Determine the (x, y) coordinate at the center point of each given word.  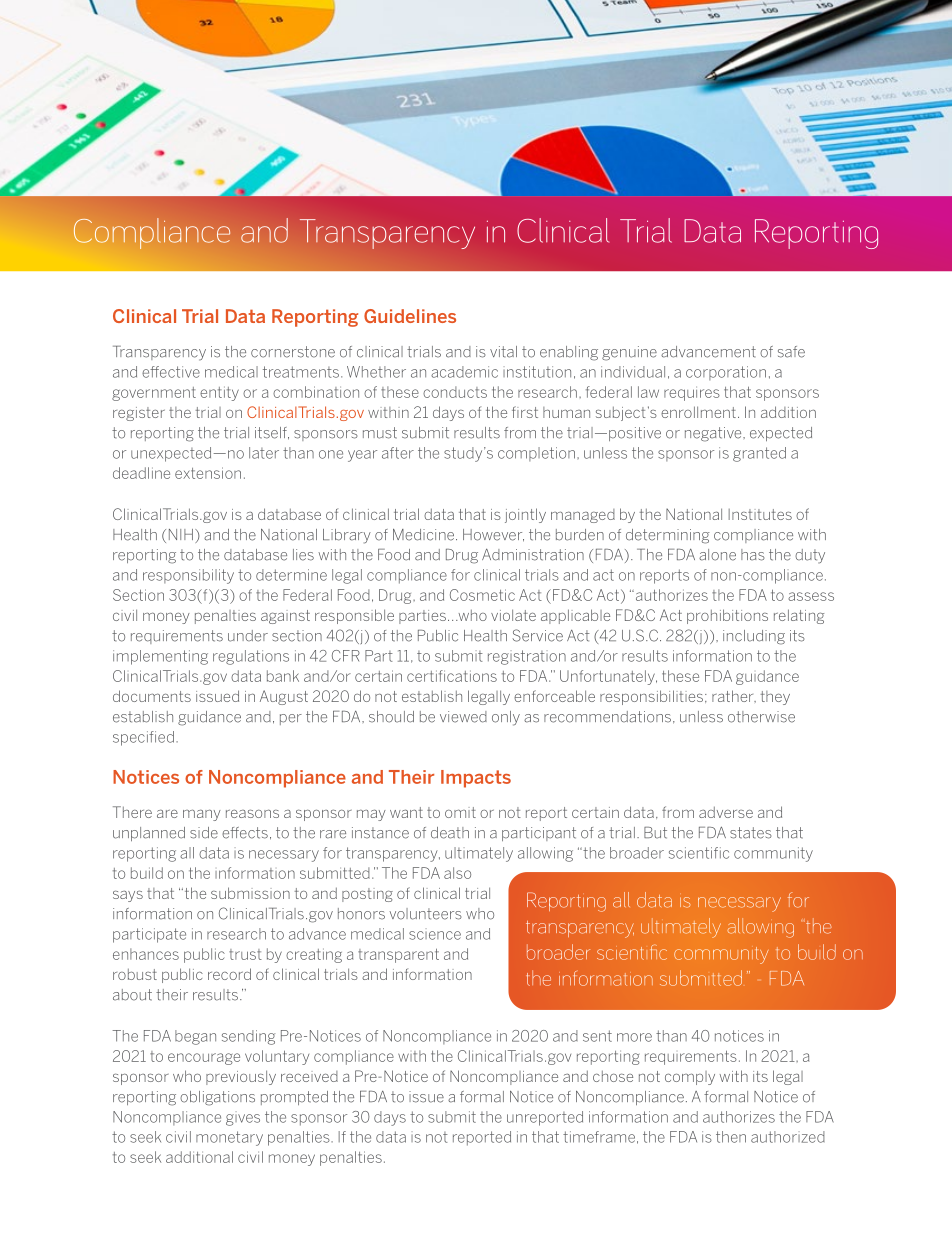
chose (613, 1076)
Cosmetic (482, 595)
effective (171, 372)
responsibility (188, 576)
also (457, 873)
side (204, 833)
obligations (217, 1098)
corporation (726, 373)
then (731, 1137)
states (751, 833)
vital (503, 352)
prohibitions (727, 616)
